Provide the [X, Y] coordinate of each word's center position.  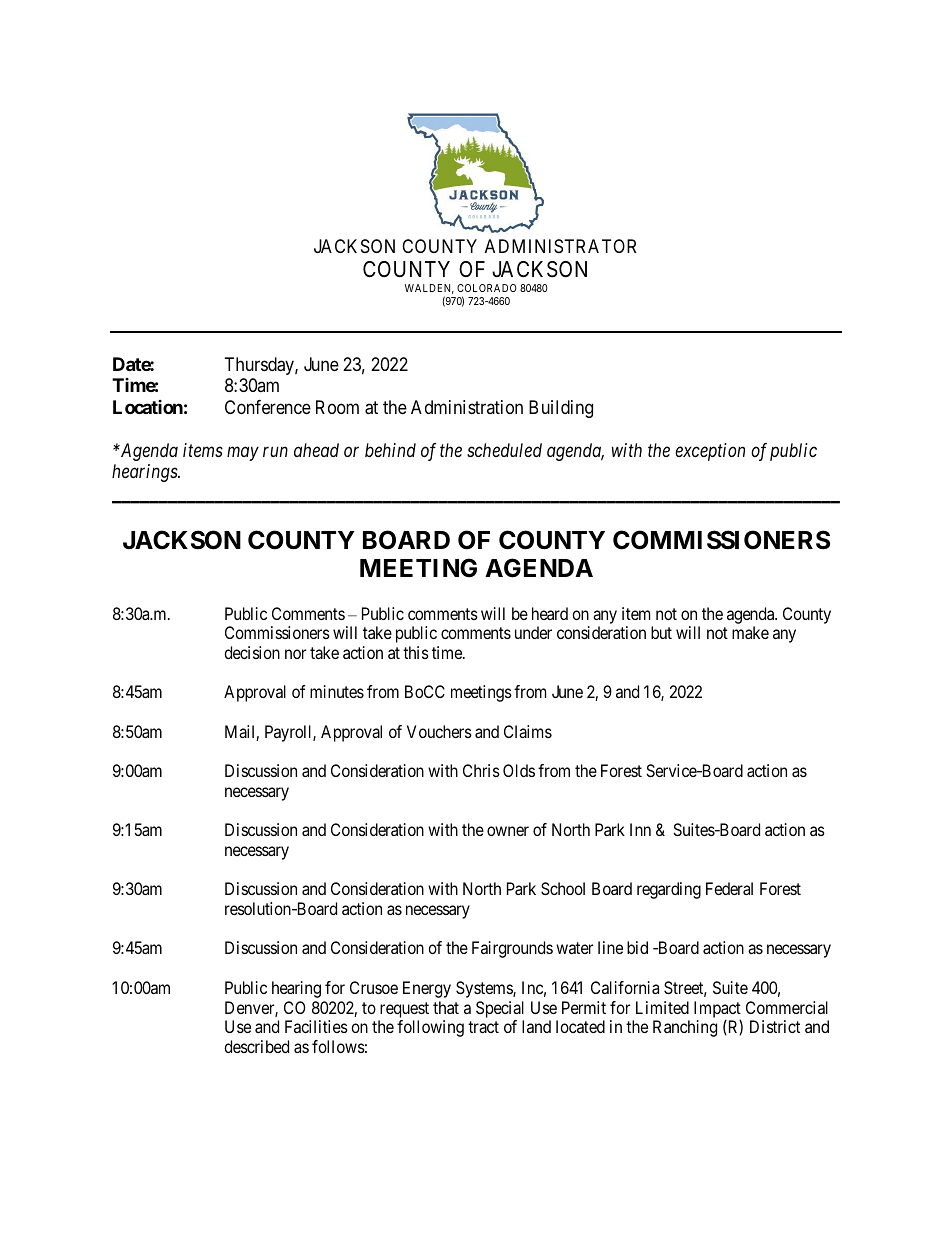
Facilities [316, 1026]
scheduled [504, 450]
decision [252, 652]
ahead [316, 450]
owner [508, 831]
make [750, 632]
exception [710, 452]
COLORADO [487, 288]
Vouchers [439, 731]
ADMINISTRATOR [560, 246]
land [536, 1026]
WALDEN [429, 289]
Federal [729, 888]
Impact [717, 1010]
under [533, 632]
